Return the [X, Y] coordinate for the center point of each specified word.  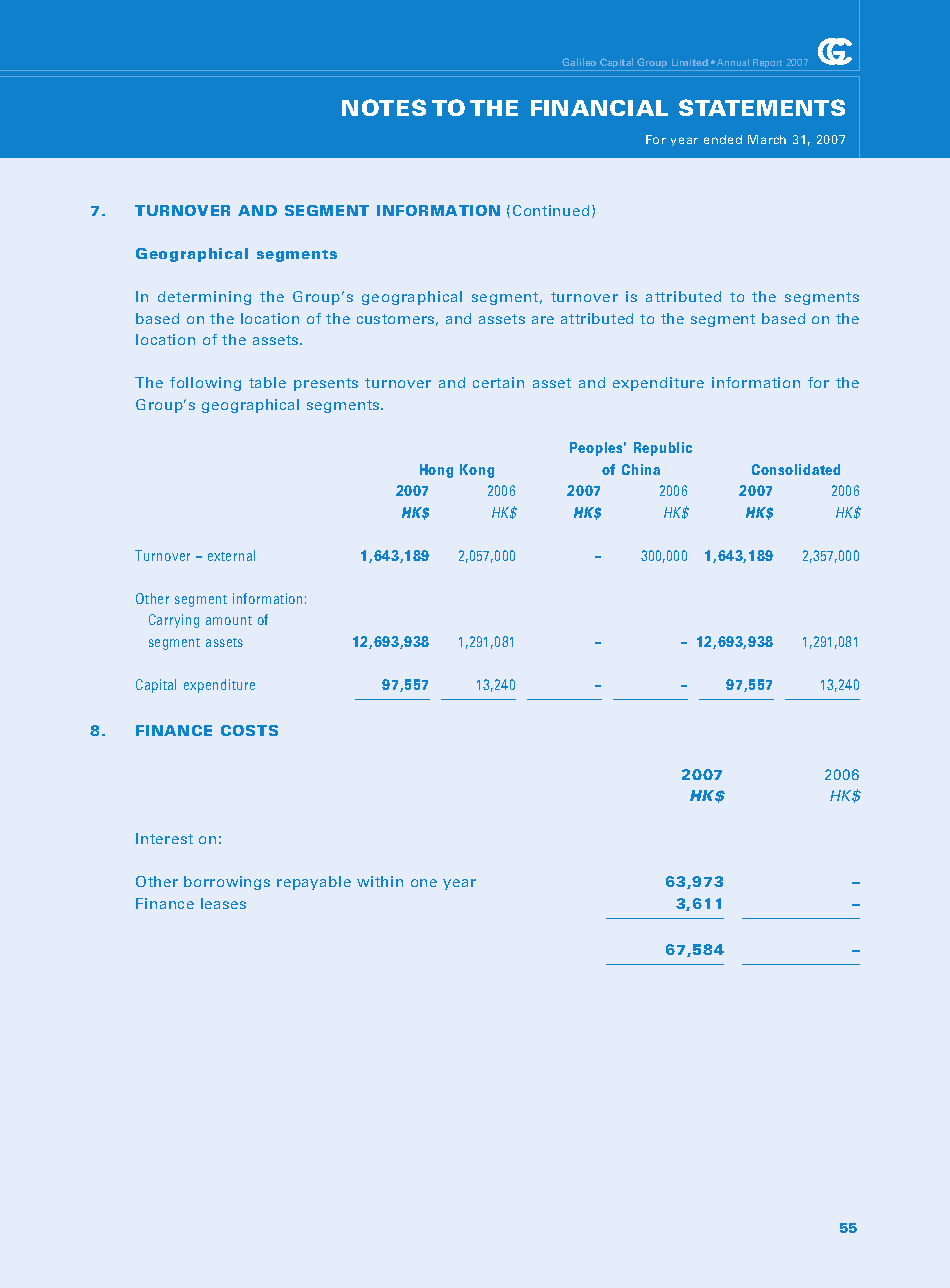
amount [229, 620]
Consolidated [796, 469]
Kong [477, 471]
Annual [733, 62]
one [424, 883]
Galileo [579, 62]
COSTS [249, 730]
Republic [663, 449]
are [543, 320]
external [231, 555]
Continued [551, 210]
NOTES [384, 107]
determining [204, 298]
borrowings [227, 883]
